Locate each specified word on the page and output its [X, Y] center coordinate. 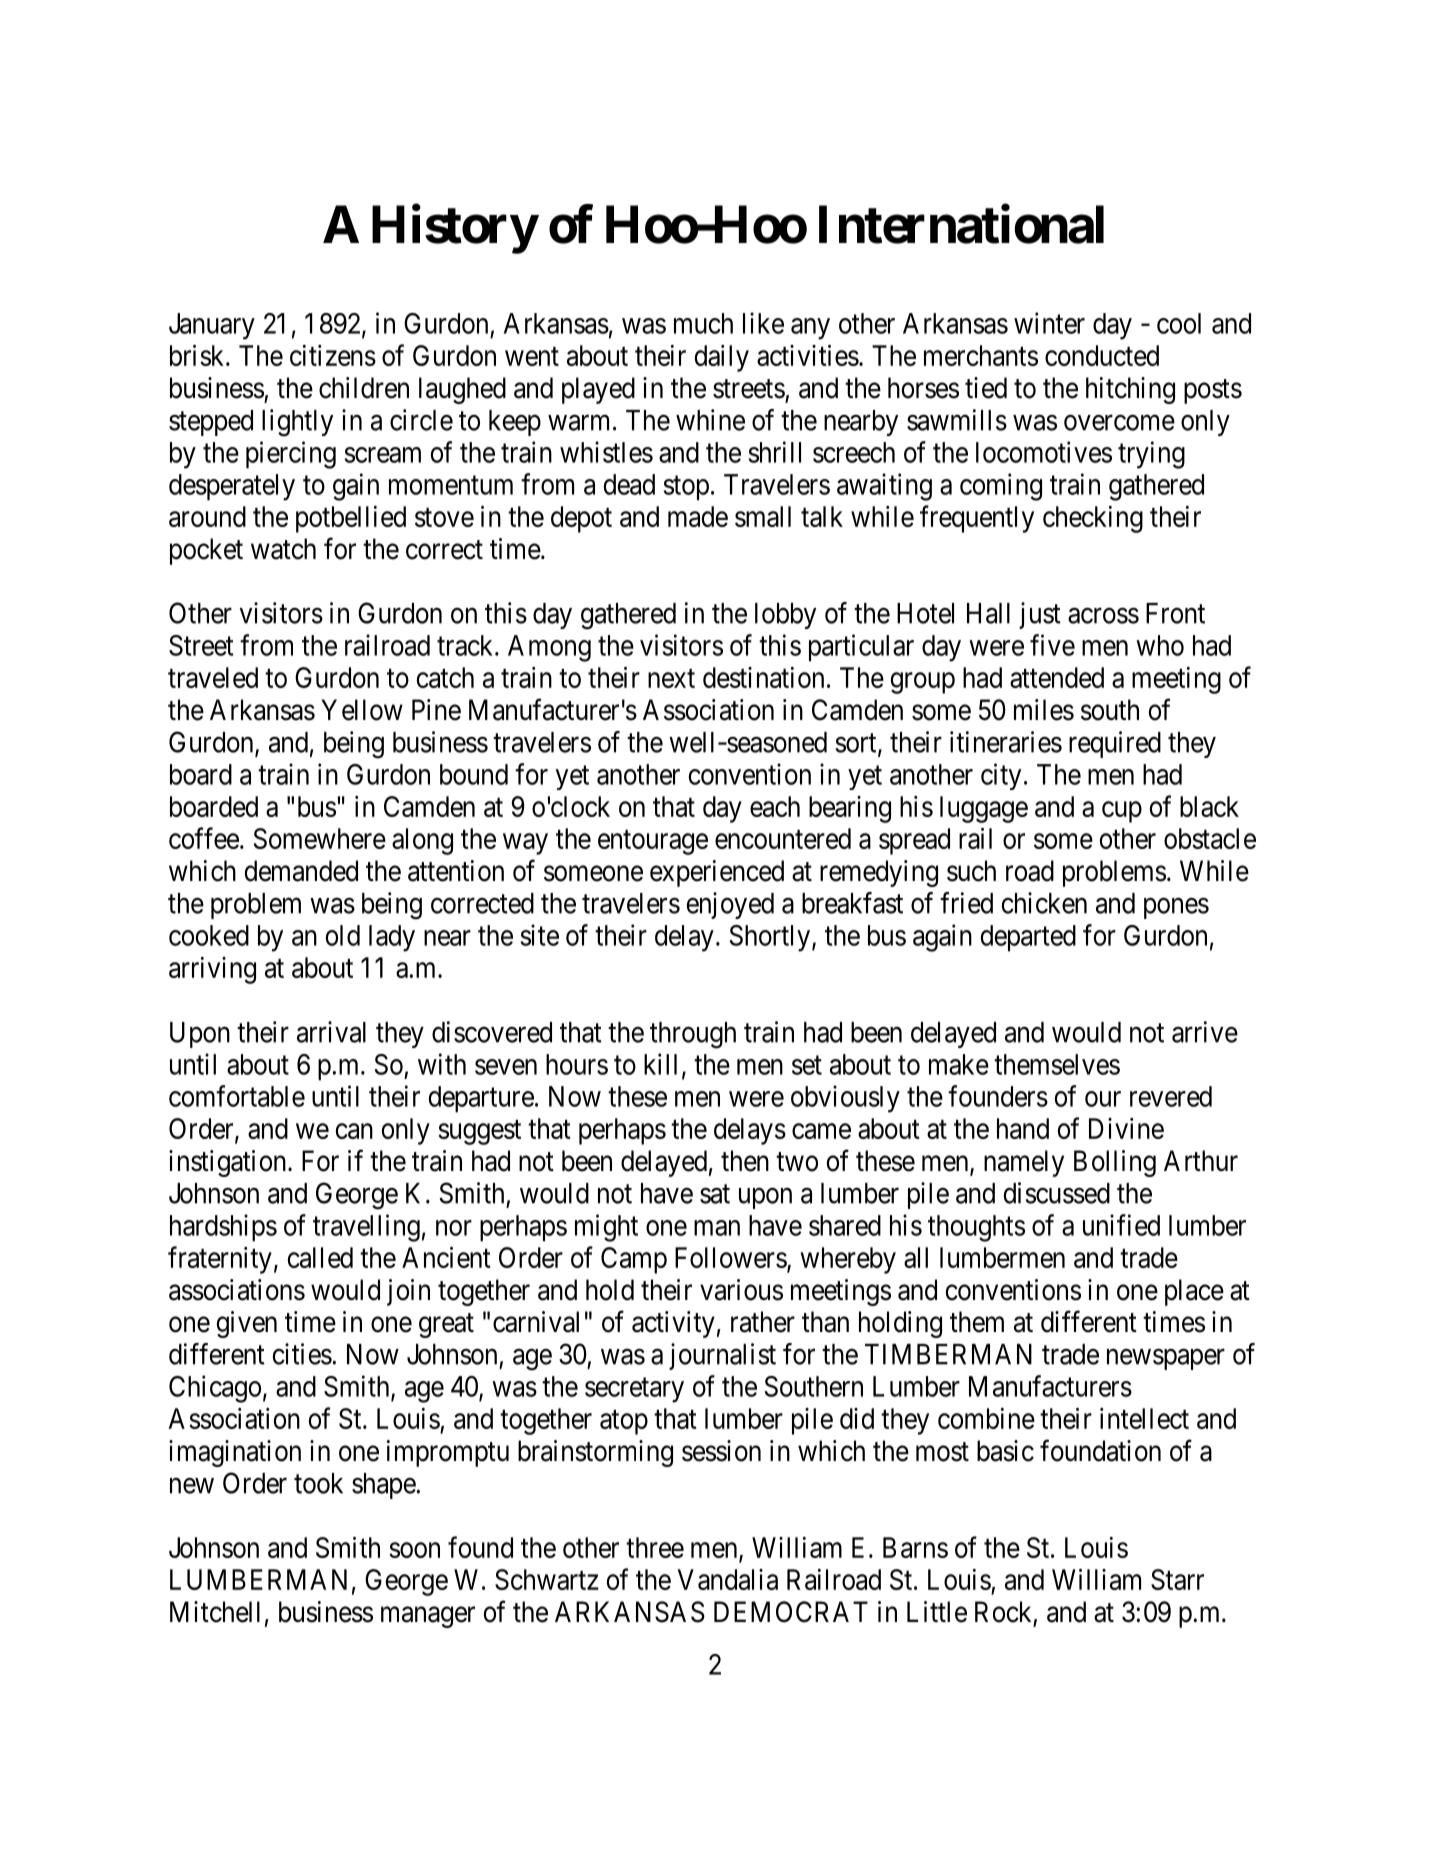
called [320, 1257]
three [655, 1547]
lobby [785, 616]
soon [414, 1550]
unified [1121, 1225]
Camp [634, 1260]
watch [283, 549]
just [1040, 615]
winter [1049, 323]
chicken [1044, 903]
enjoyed [730, 905]
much [703, 323]
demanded [301, 871]
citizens [333, 355]
